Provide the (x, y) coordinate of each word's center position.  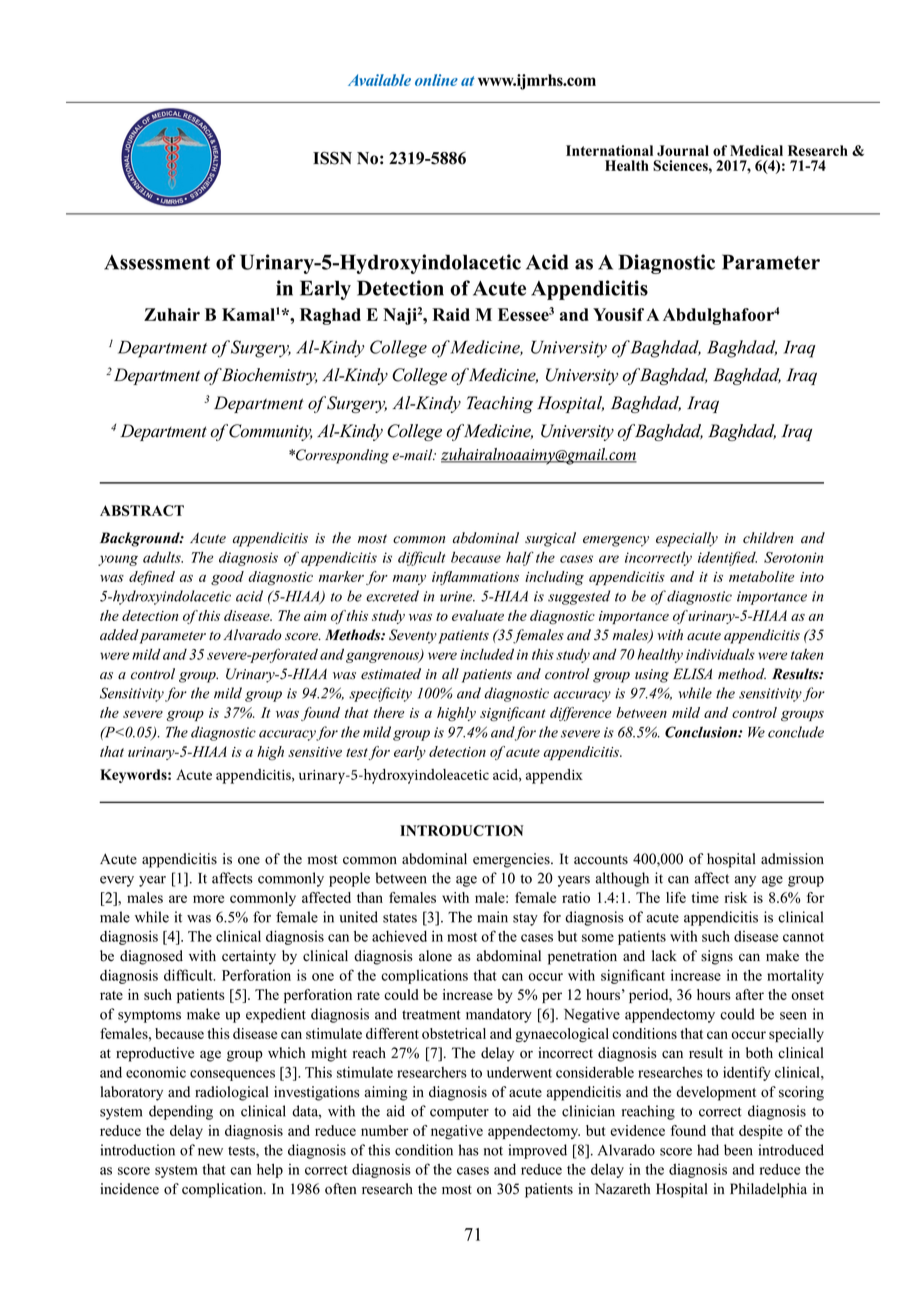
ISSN (332, 158)
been (738, 1150)
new (210, 1152)
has (469, 1150)
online (436, 80)
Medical (756, 150)
